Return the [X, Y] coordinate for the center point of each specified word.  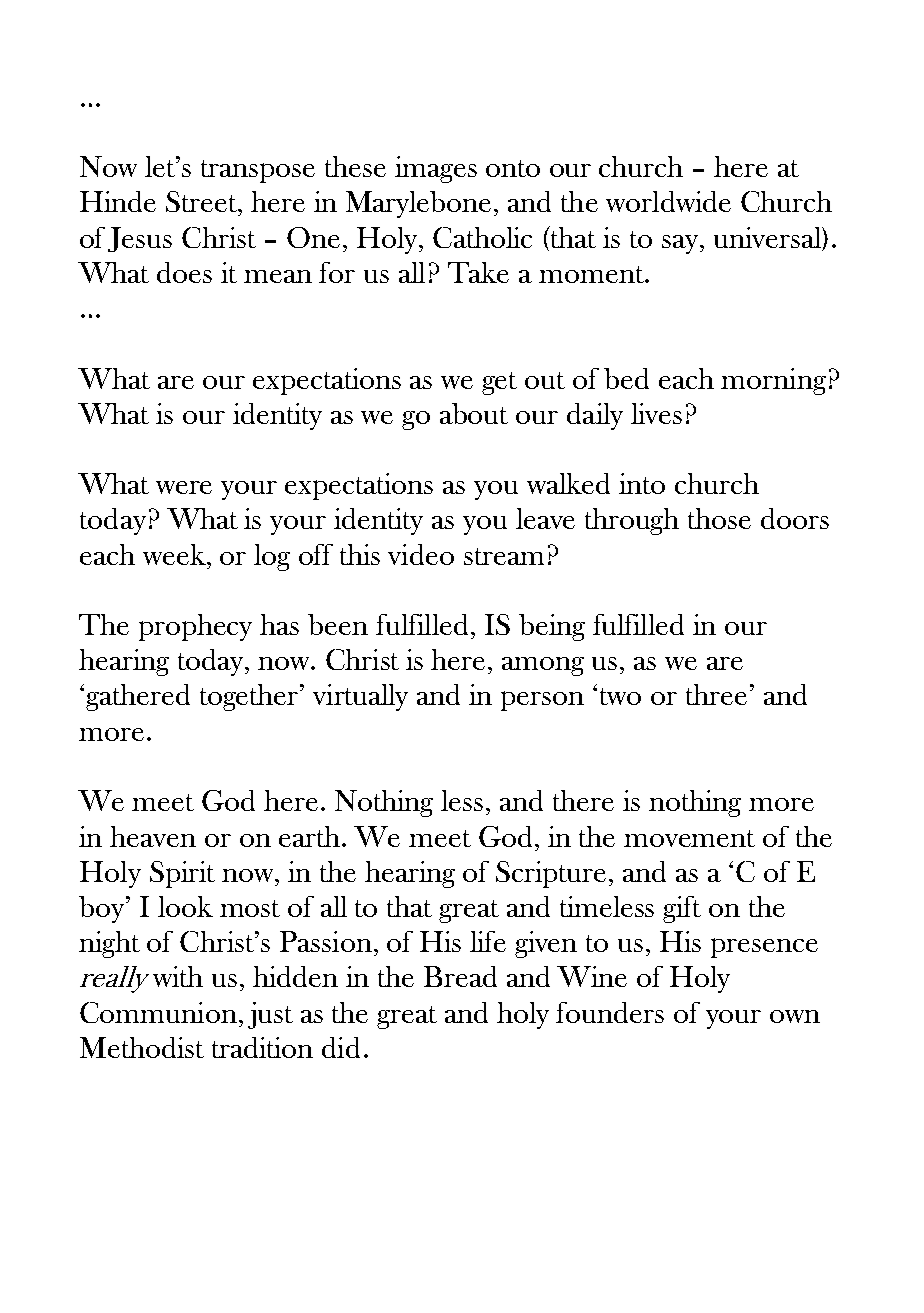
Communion [158, 1012]
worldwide [668, 201]
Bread [460, 976]
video [421, 554]
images [436, 169]
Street [203, 201]
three [716, 694]
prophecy [195, 627]
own [795, 1016]
